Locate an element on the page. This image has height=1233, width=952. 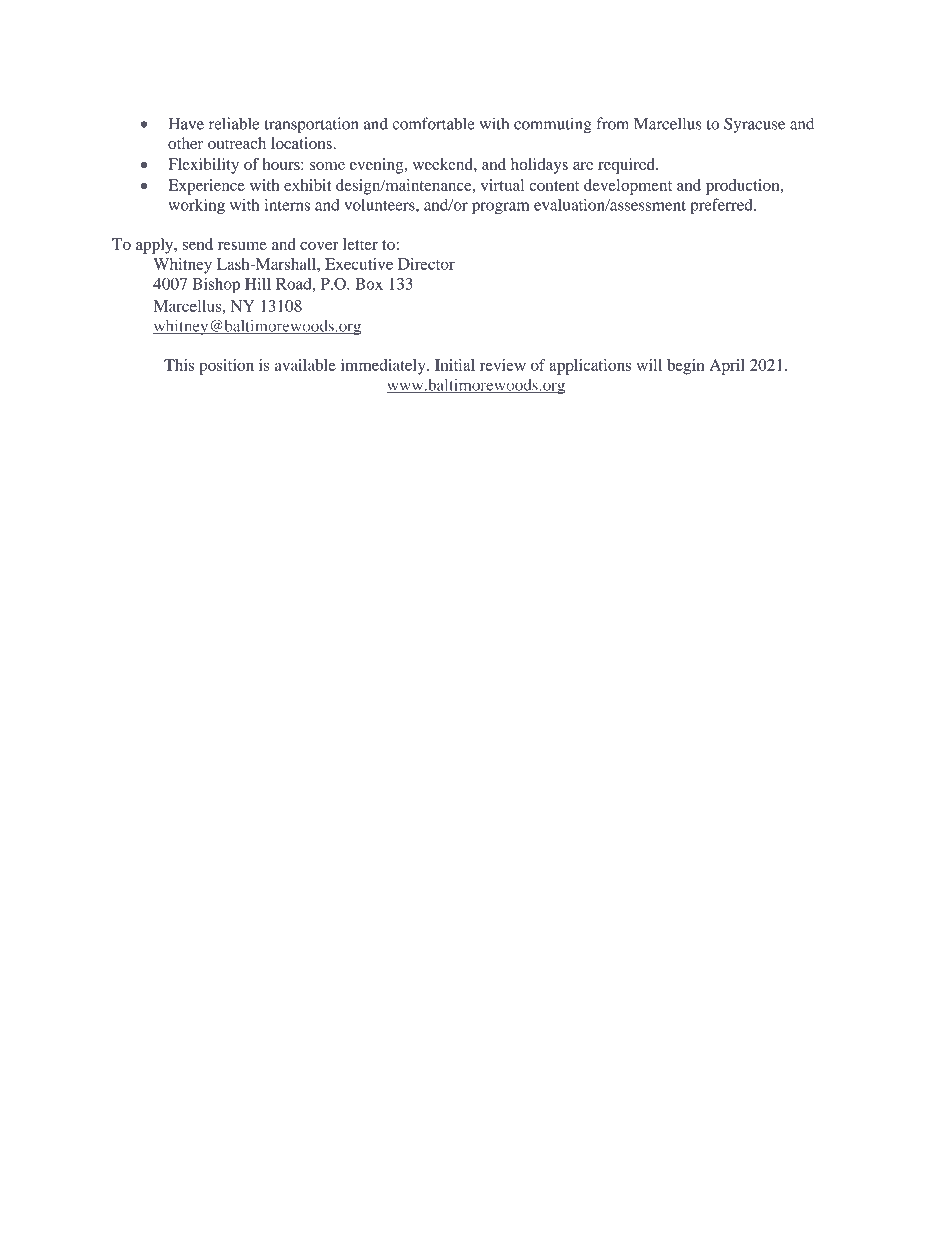
program is located at coordinates (500, 208).
